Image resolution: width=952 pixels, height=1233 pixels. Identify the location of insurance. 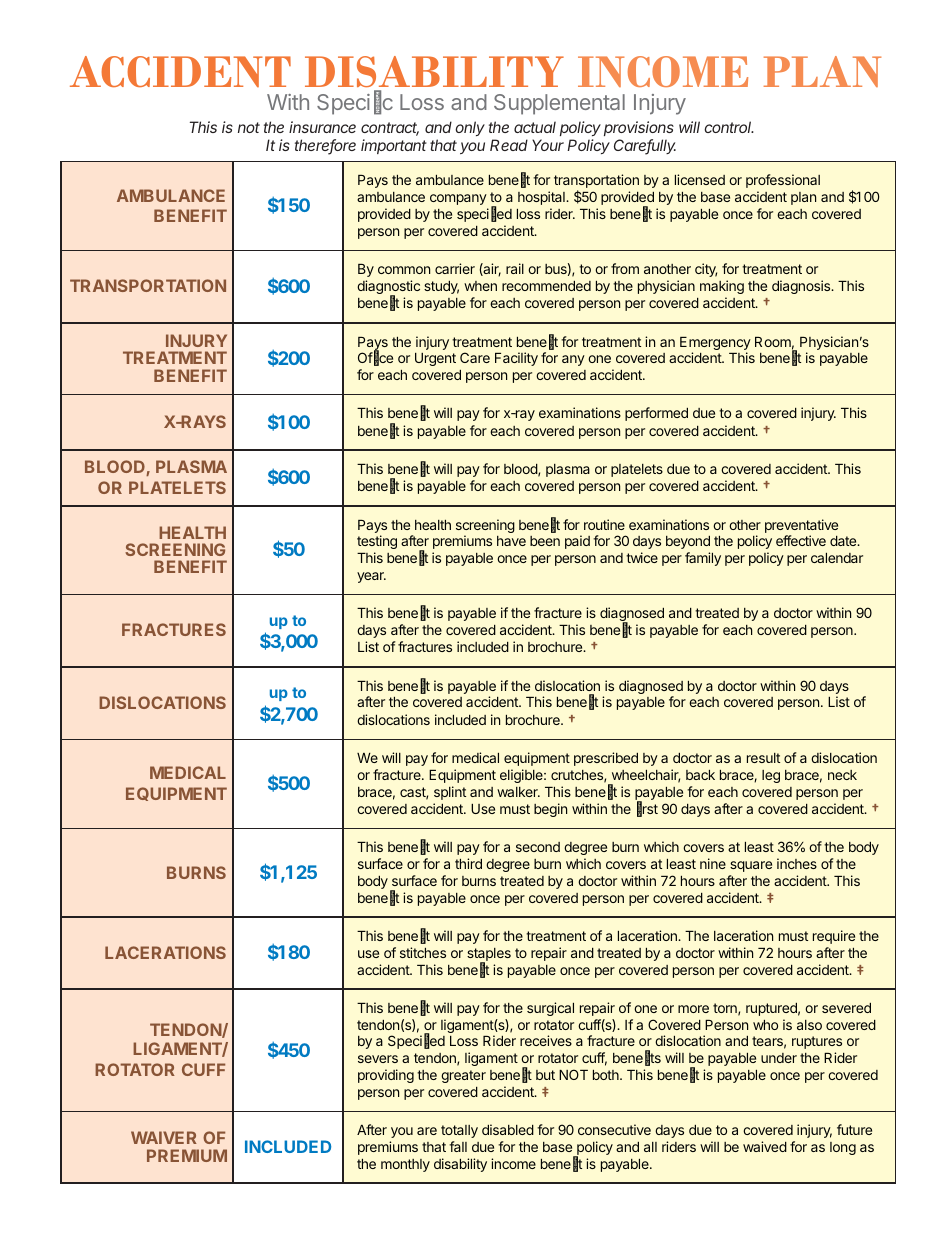
(322, 127).
